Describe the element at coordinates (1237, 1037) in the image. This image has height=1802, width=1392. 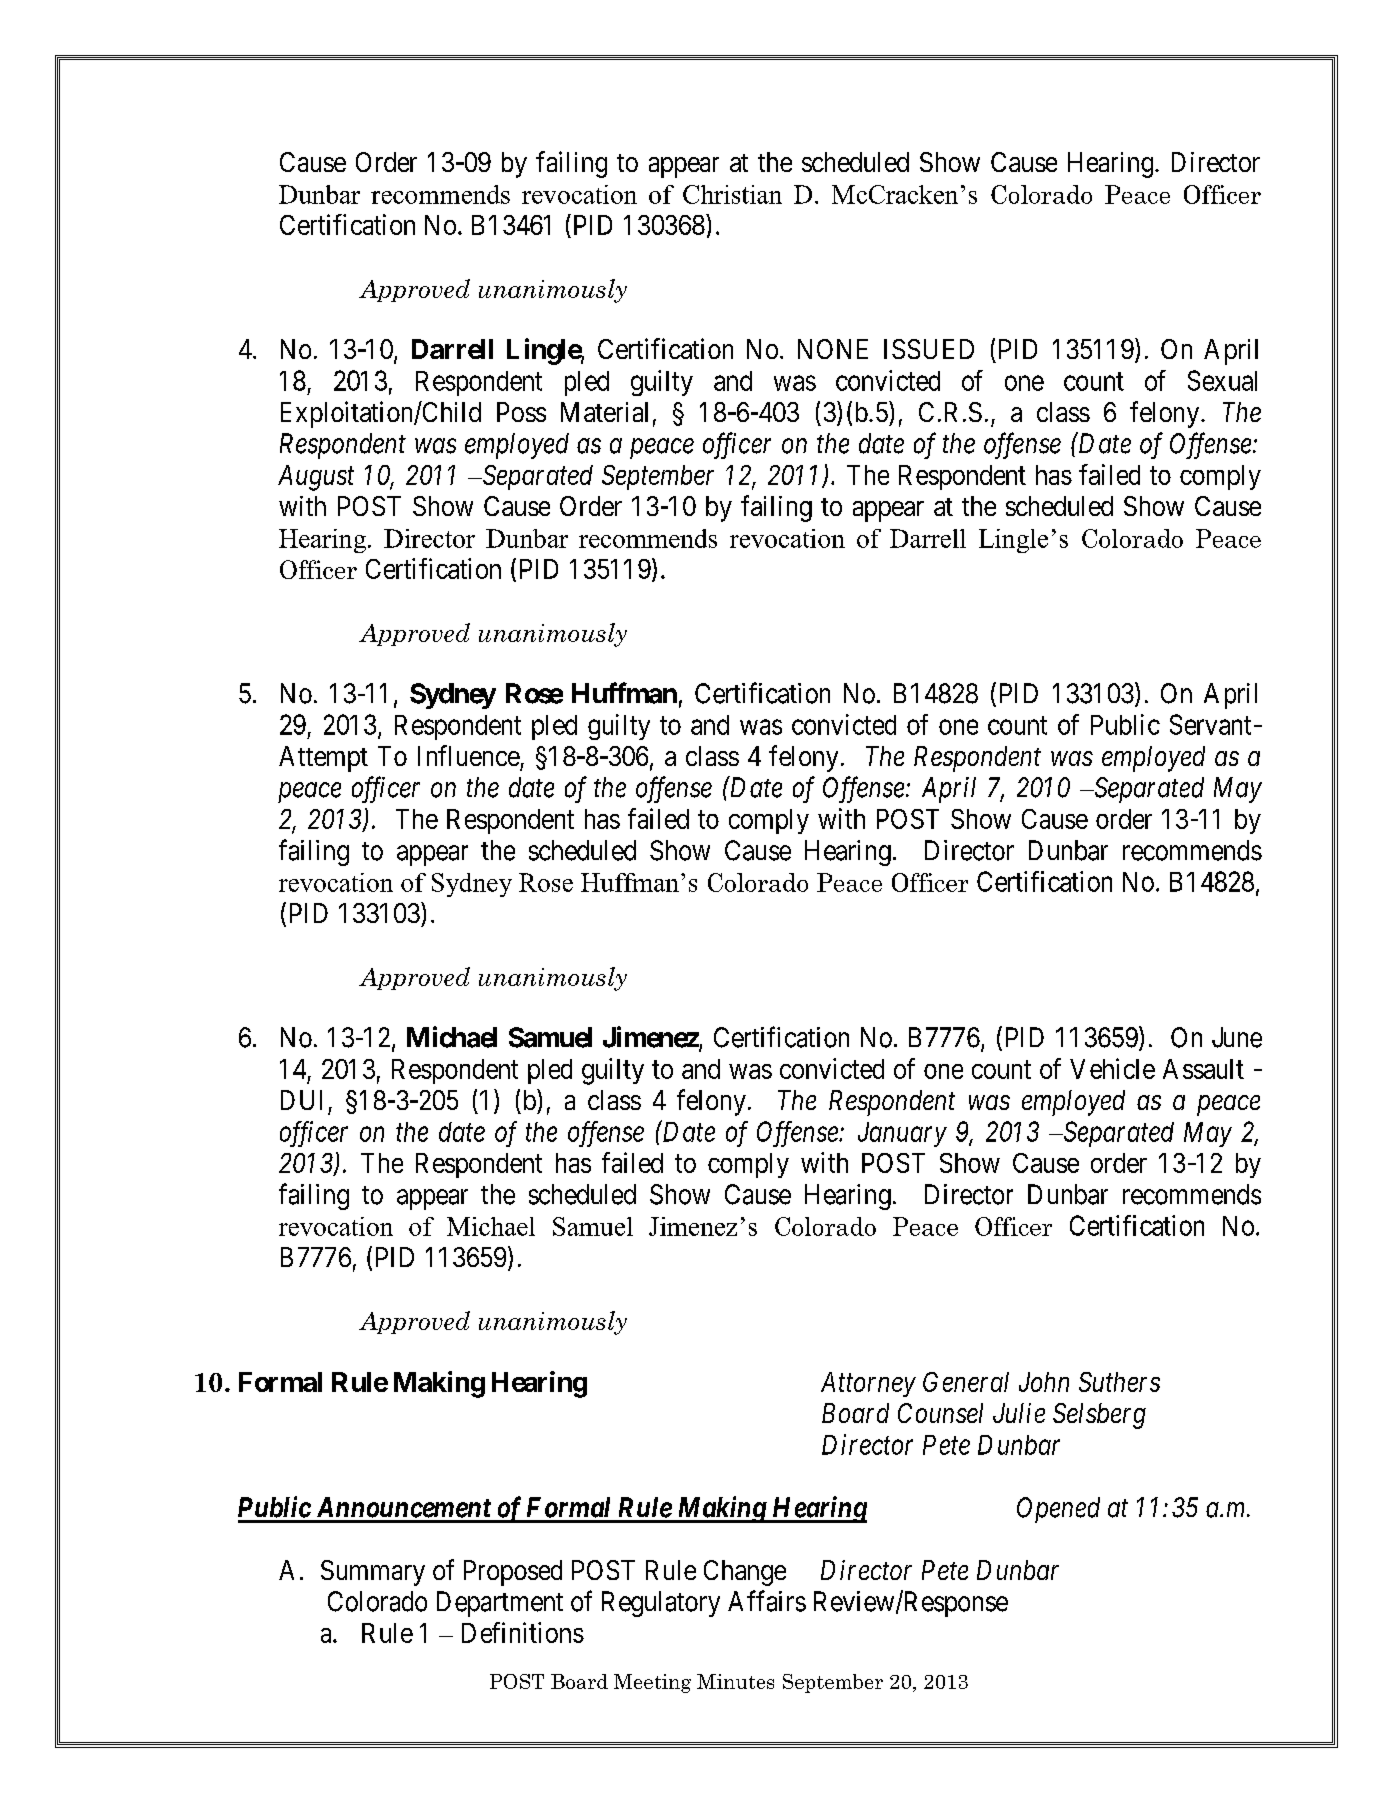
I see `June` at that location.
